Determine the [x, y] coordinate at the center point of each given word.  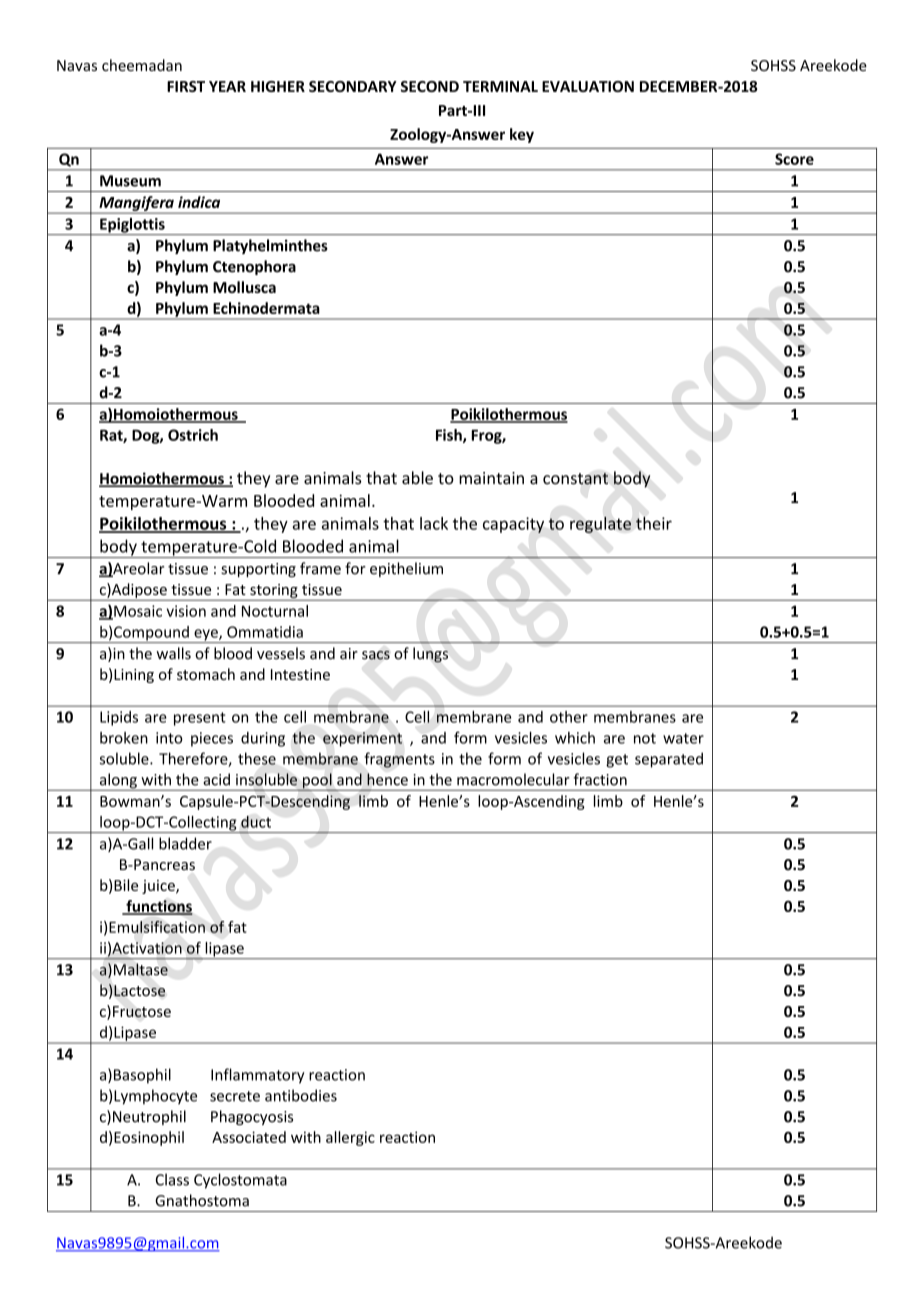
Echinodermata [266, 308]
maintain [491, 478]
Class [172, 1179]
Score [794, 159]
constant [575, 479]
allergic [350, 1138]
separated [669, 760]
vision [186, 611]
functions [158, 907]
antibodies [301, 1095]
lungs [430, 655]
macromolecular [513, 779]
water [683, 738]
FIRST [186, 86]
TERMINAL [500, 86]
